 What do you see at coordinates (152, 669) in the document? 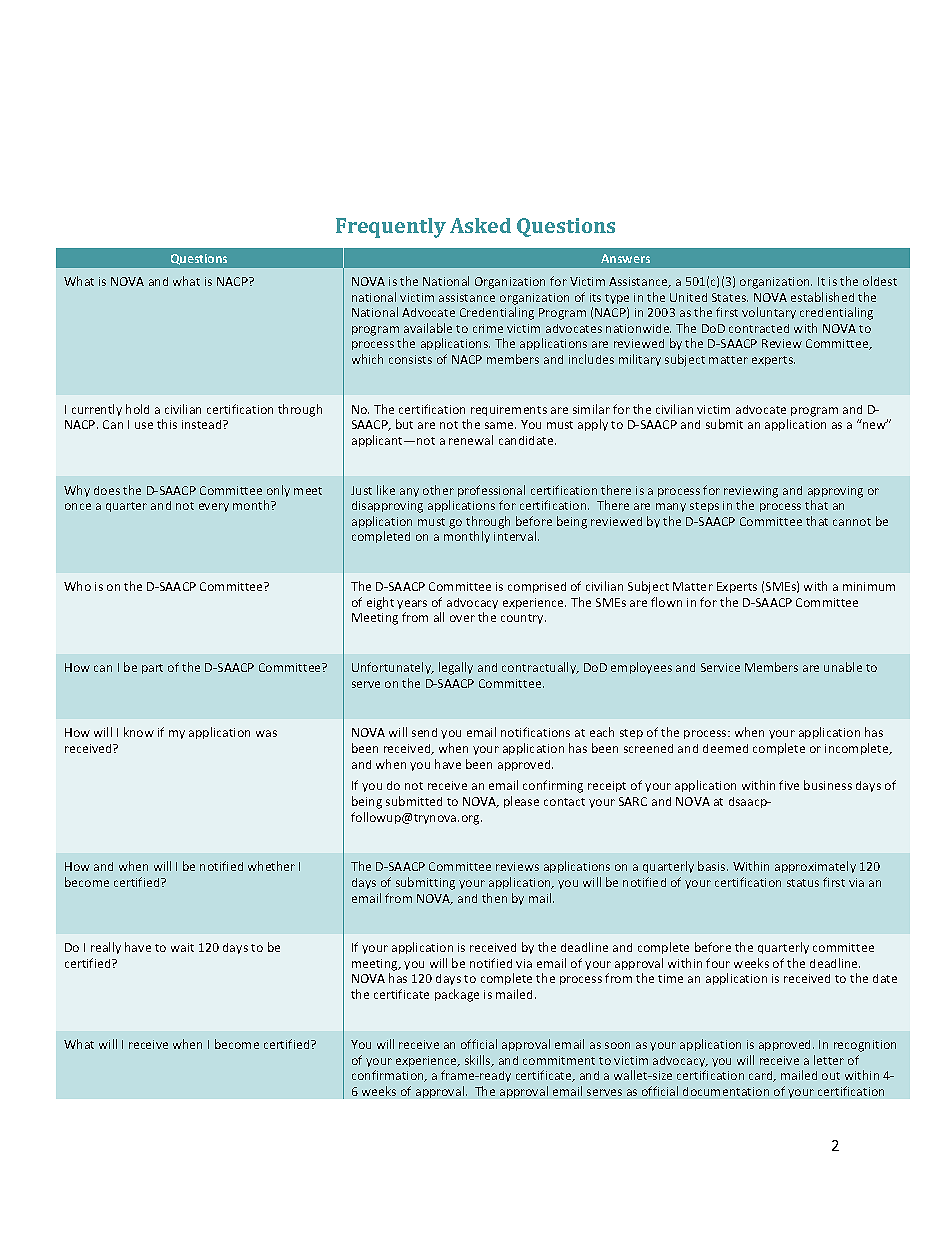
I see `part` at bounding box center [152, 669].
